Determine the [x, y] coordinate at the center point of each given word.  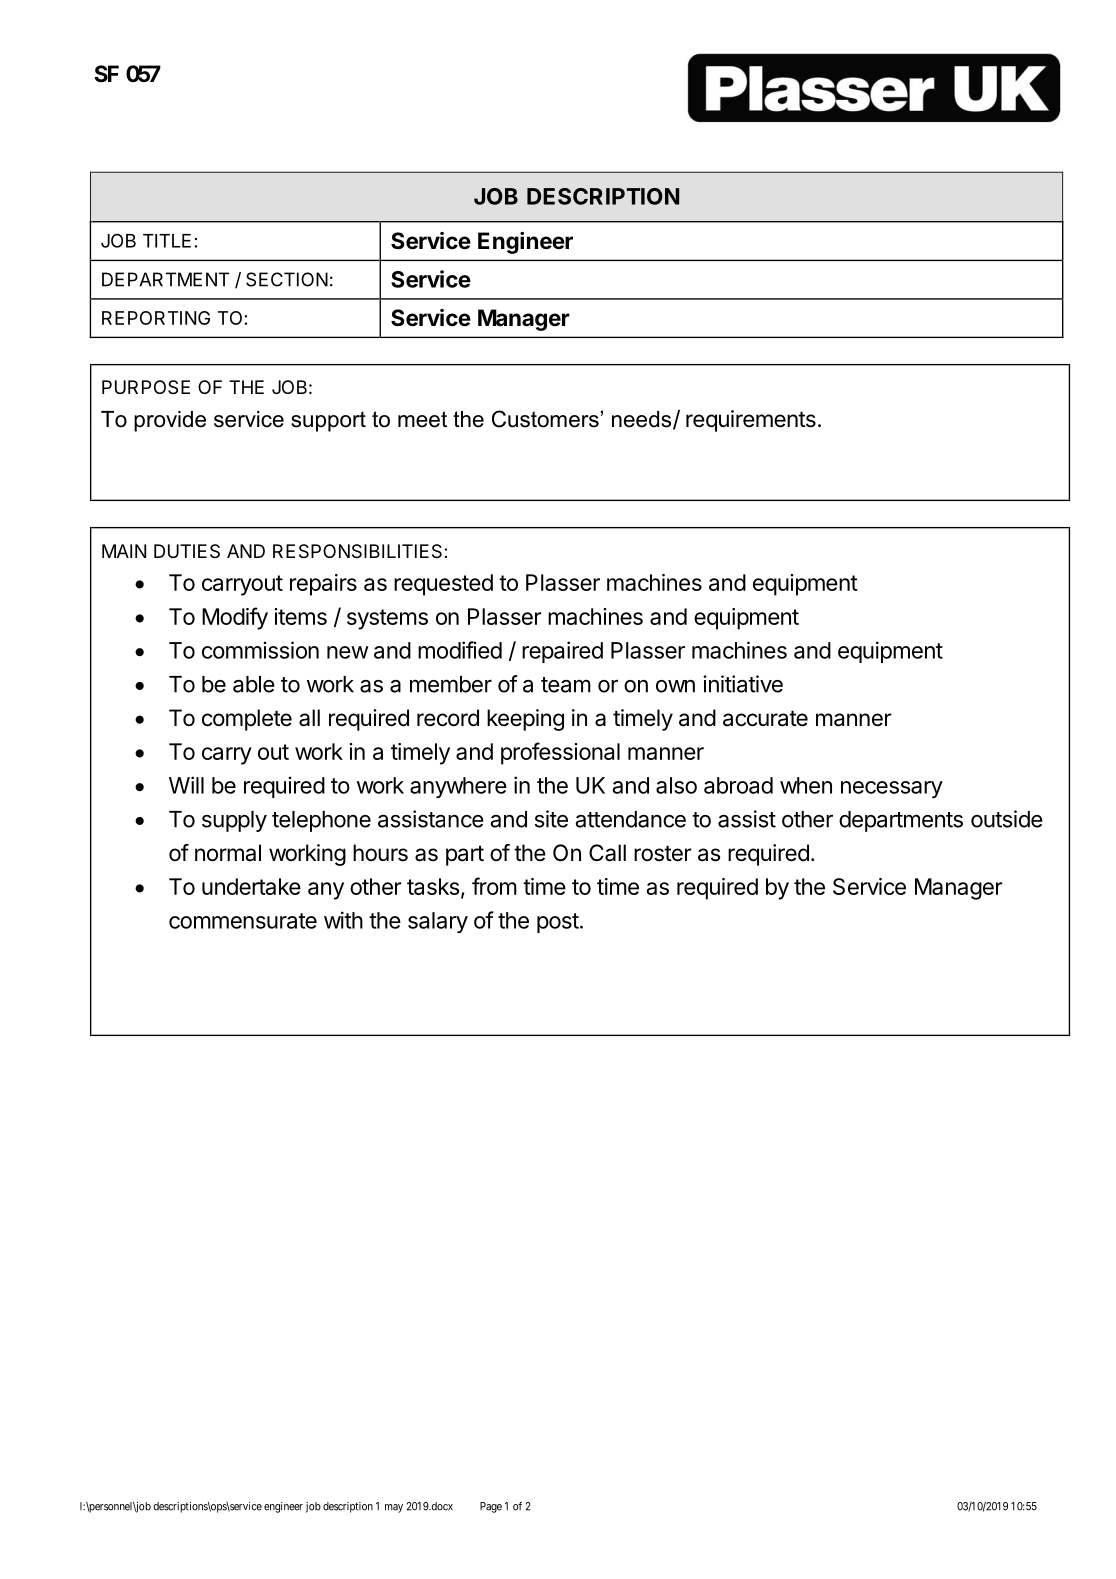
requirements [751, 421]
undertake [251, 886]
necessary [892, 789]
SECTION [287, 279]
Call [607, 853]
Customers [545, 419]
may [394, 1508]
